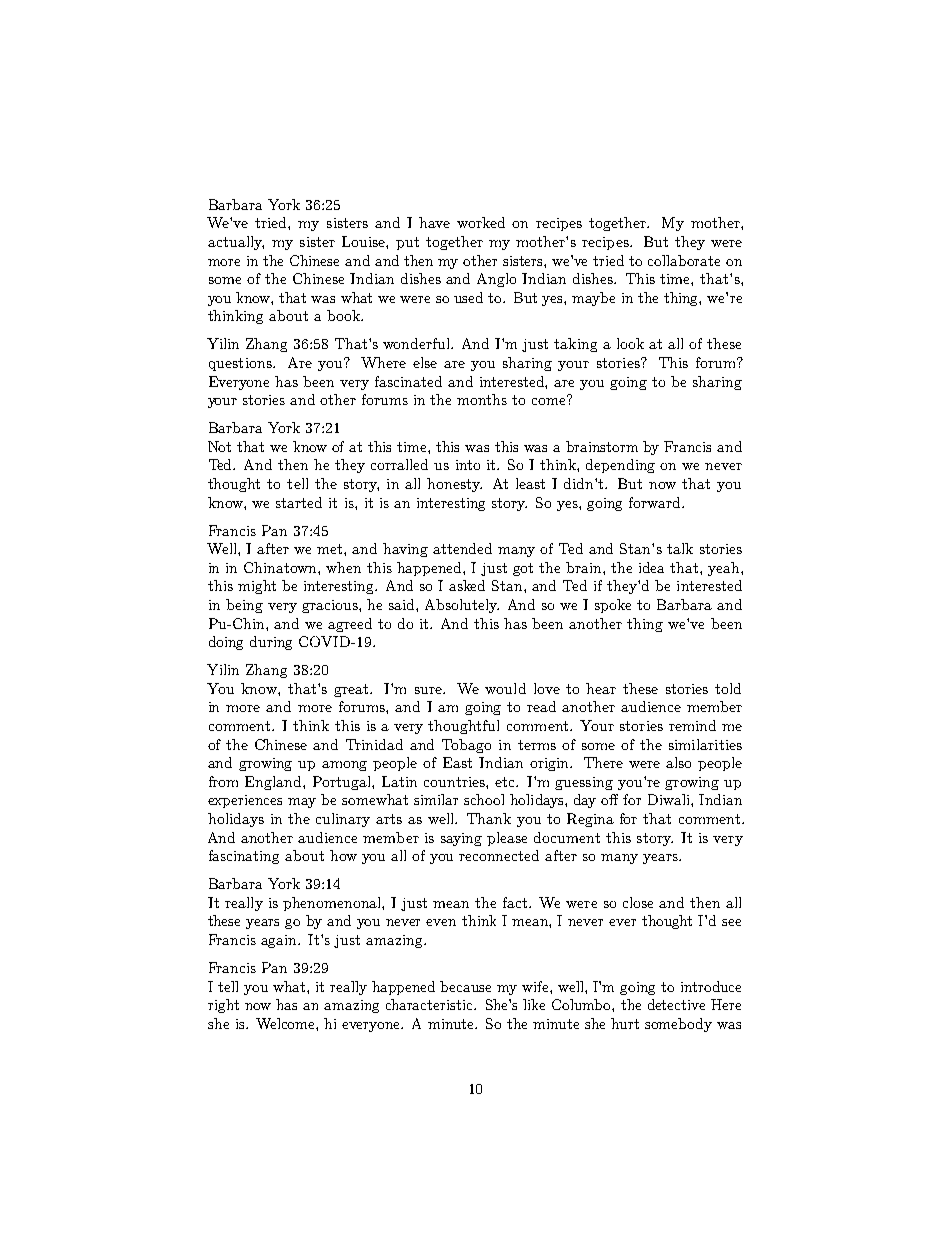  I want to click on because, so click(465, 986).
